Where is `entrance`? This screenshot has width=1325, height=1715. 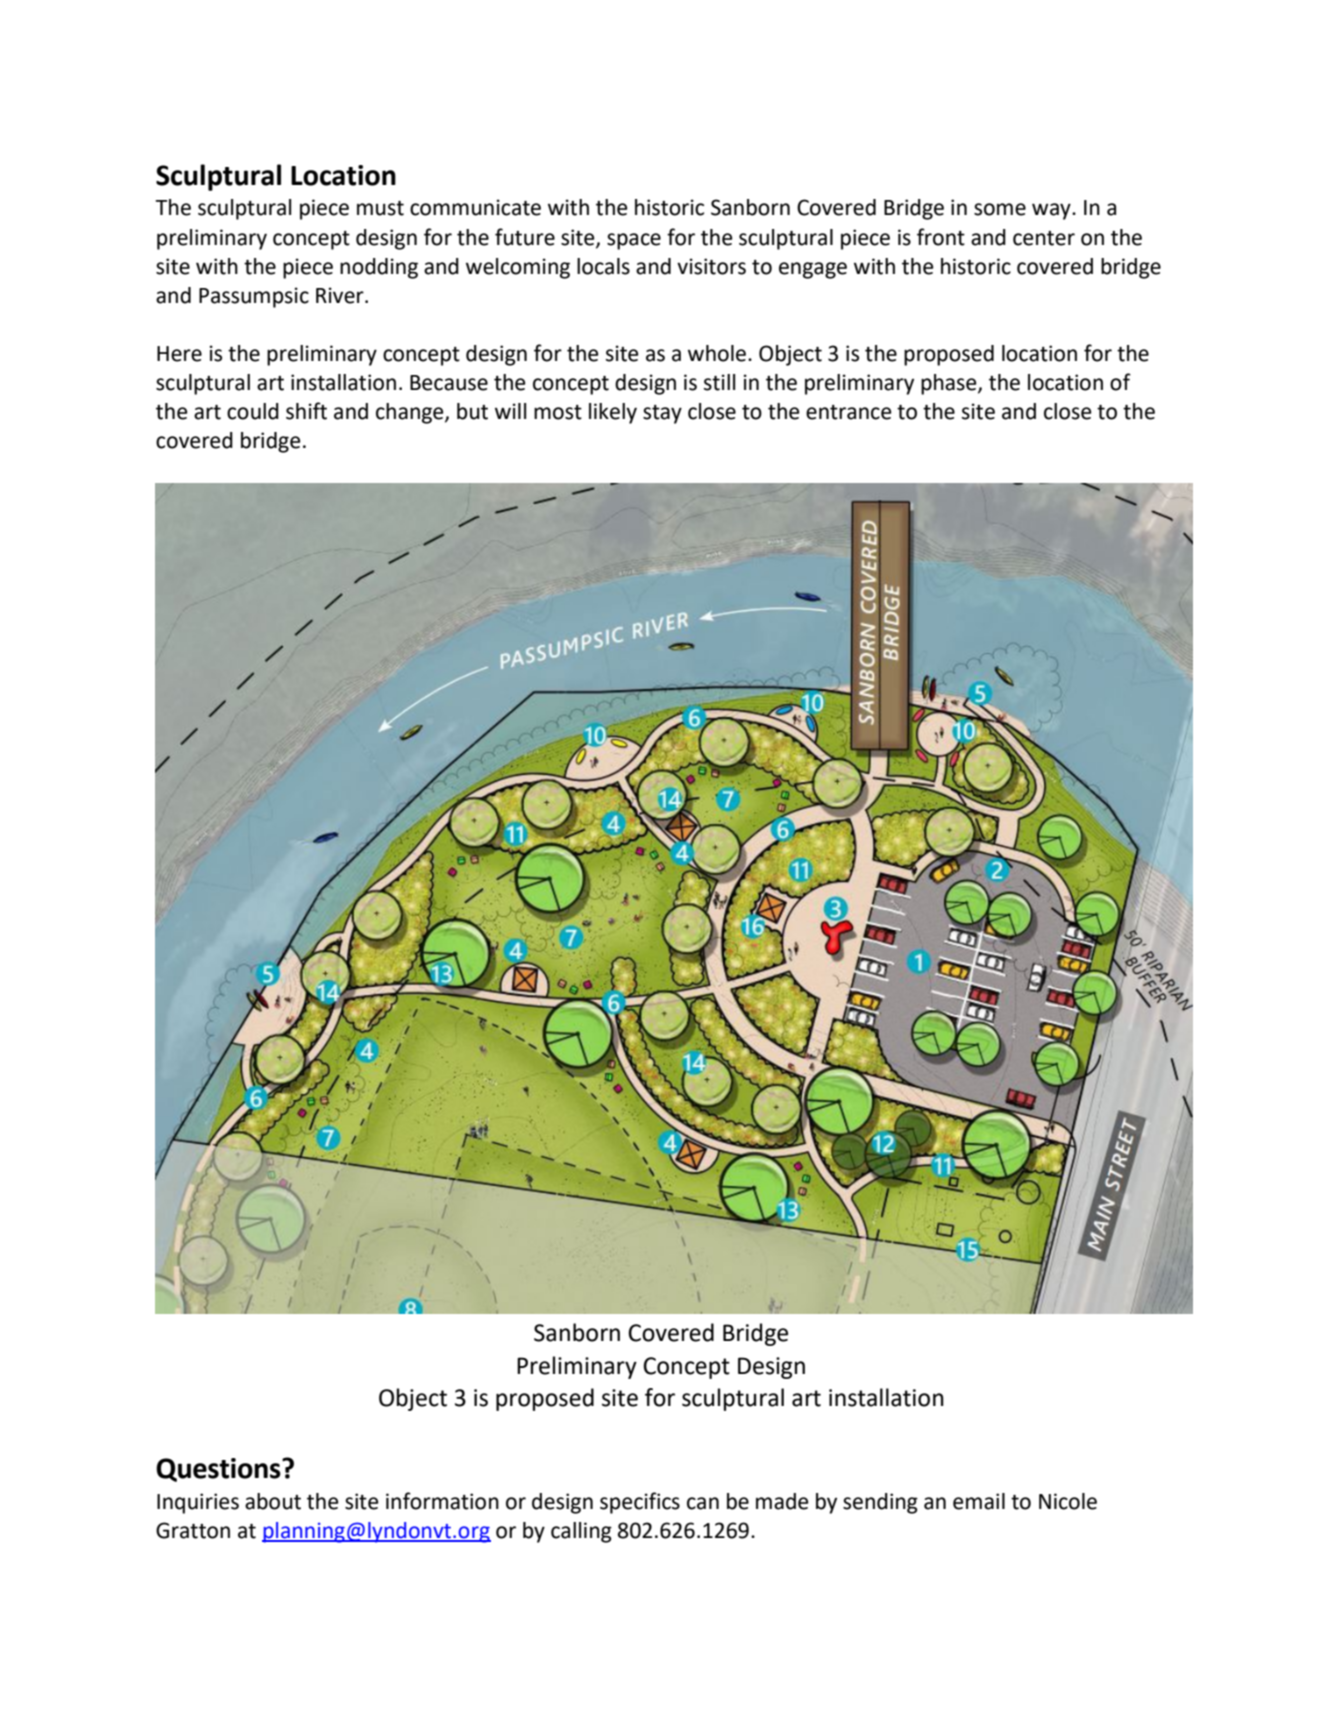
entrance is located at coordinates (849, 412).
